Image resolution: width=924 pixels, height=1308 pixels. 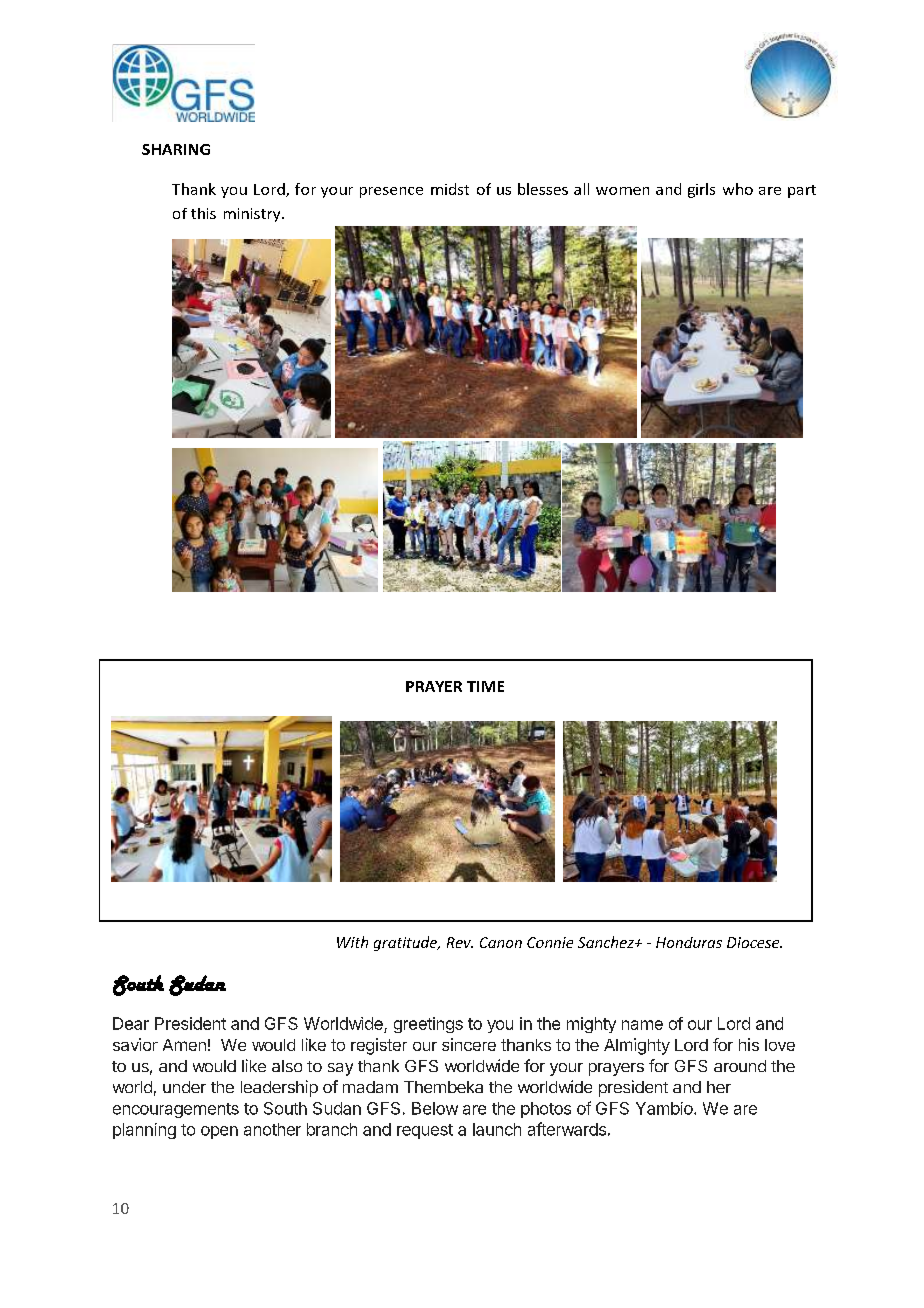 I want to click on who, so click(x=738, y=189).
